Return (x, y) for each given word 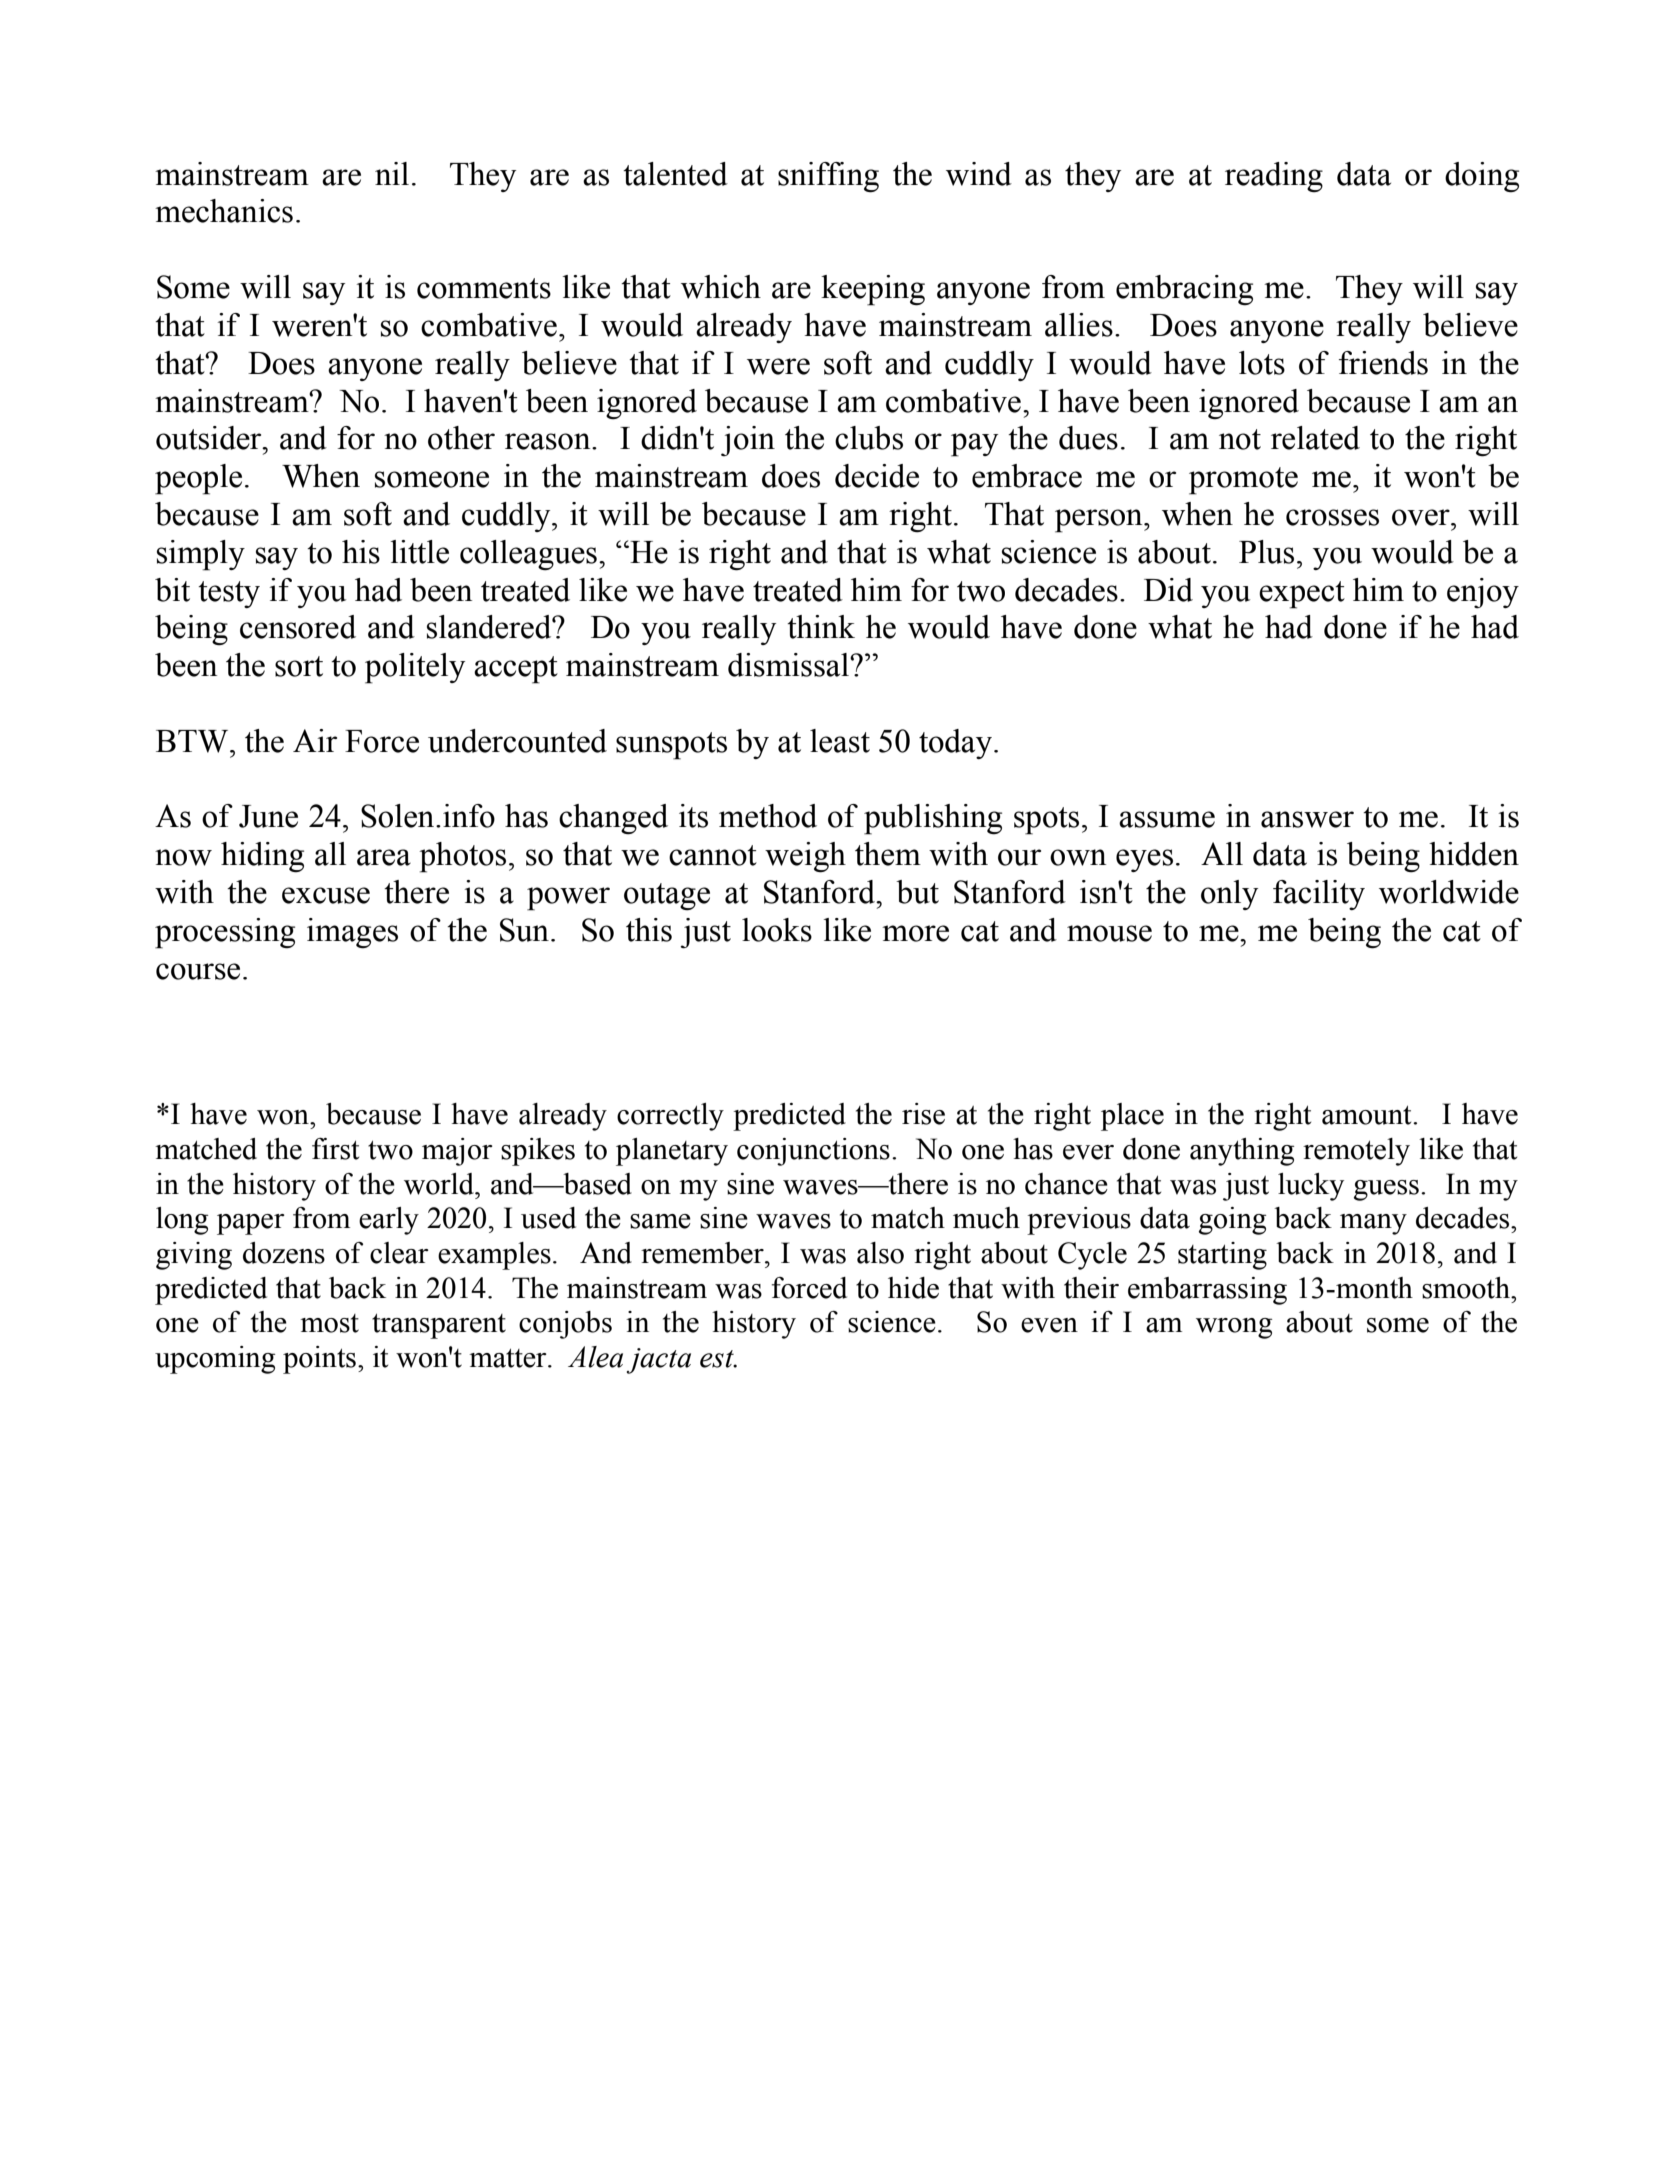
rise (923, 1114)
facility (1319, 895)
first (335, 1149)
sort (299, 666)
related (1315, 438)
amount (1368, 1115)
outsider (210, 438)
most (329, 1323)
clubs (869, 438)
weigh (805, 857)
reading (1274, 177)
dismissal (789, 665)
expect (1302, 595)
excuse (326, 895)
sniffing (828, 177)
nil (392, 173)
